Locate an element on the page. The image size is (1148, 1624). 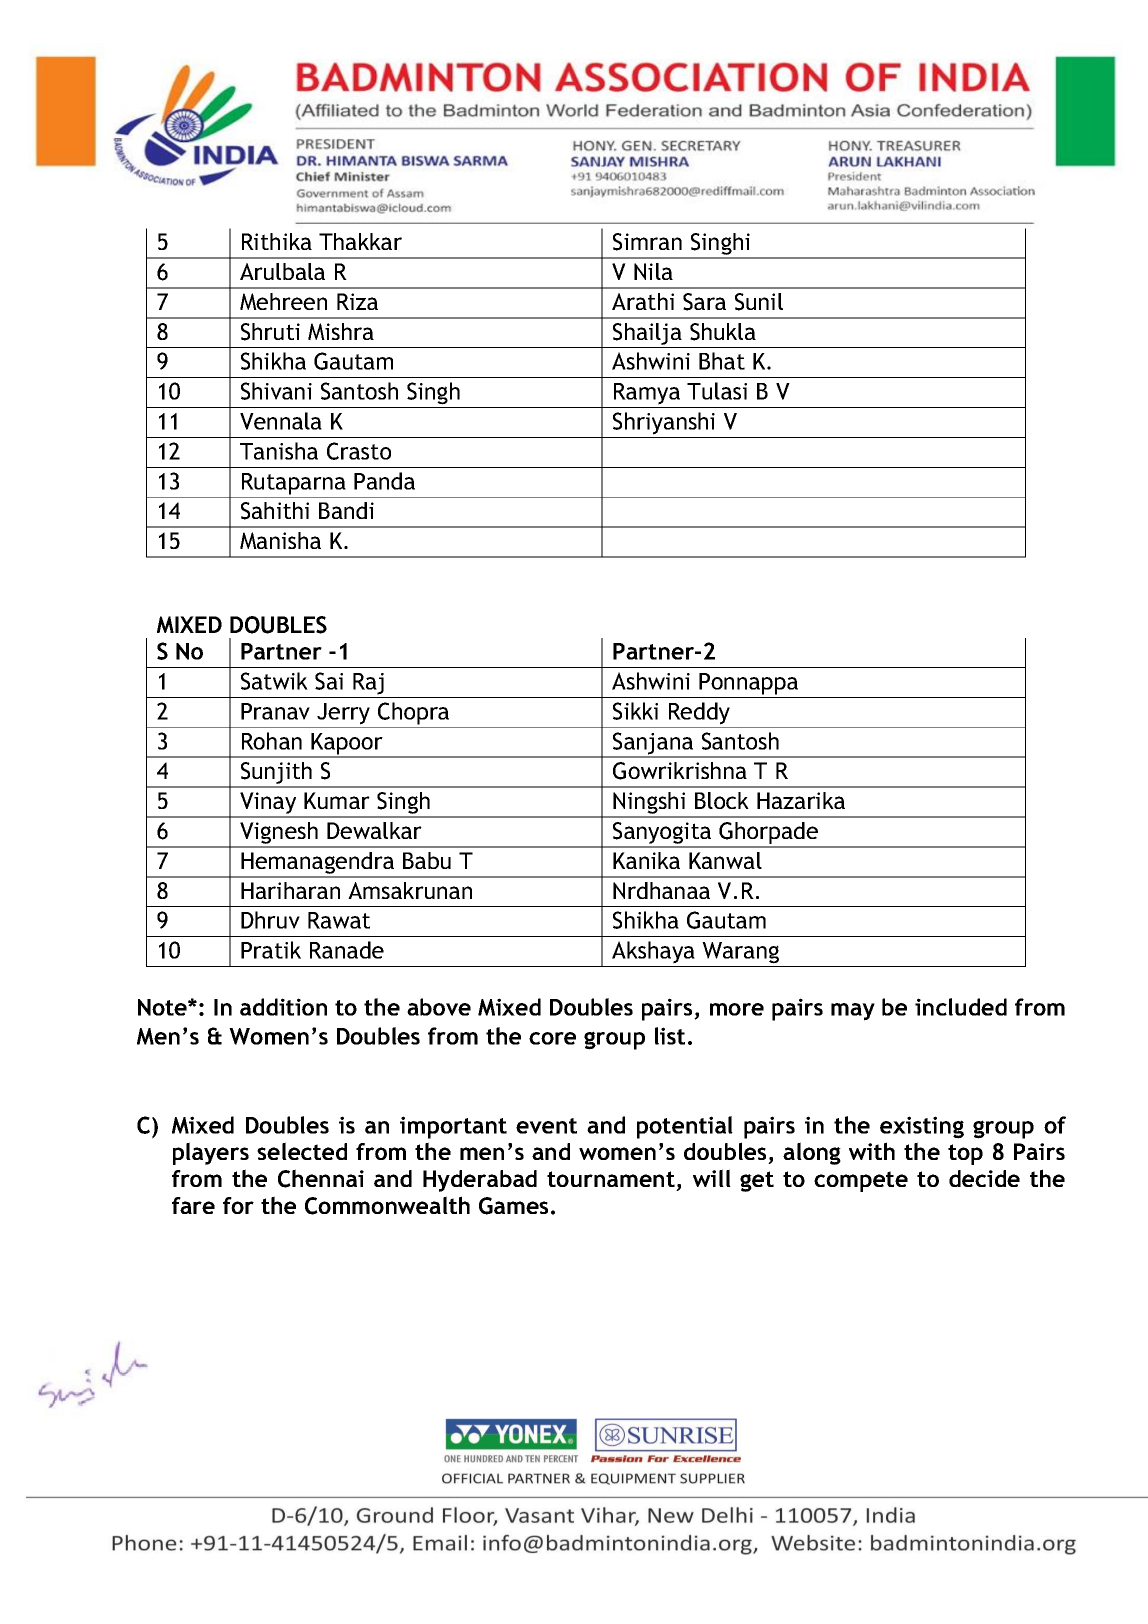
Simran is located at coordinates (647, 242).
